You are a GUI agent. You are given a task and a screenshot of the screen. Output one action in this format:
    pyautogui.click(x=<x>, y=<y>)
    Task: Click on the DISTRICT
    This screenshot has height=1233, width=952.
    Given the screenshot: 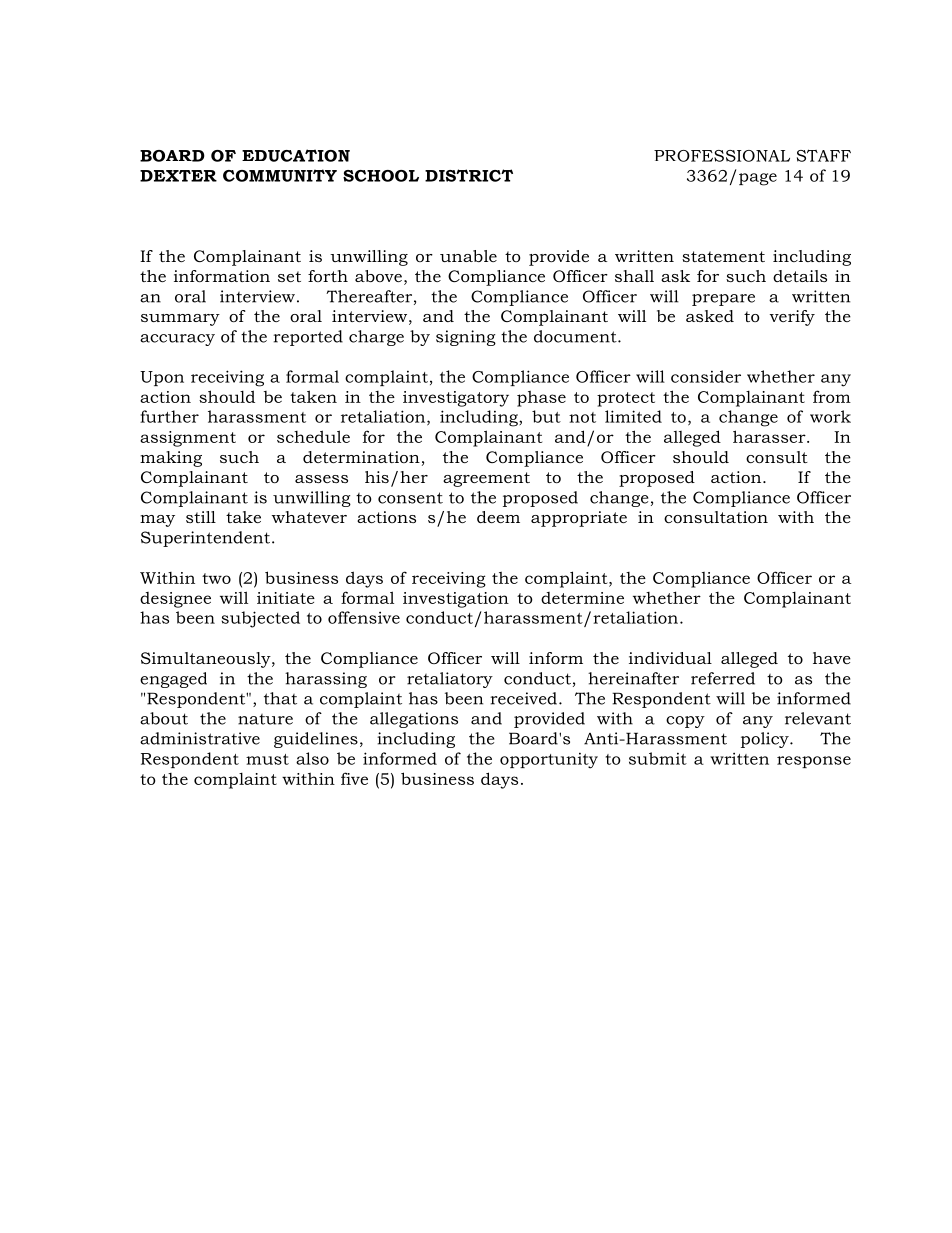 What is the action you would take?
    pyautogui.click(x=469, y=175)
